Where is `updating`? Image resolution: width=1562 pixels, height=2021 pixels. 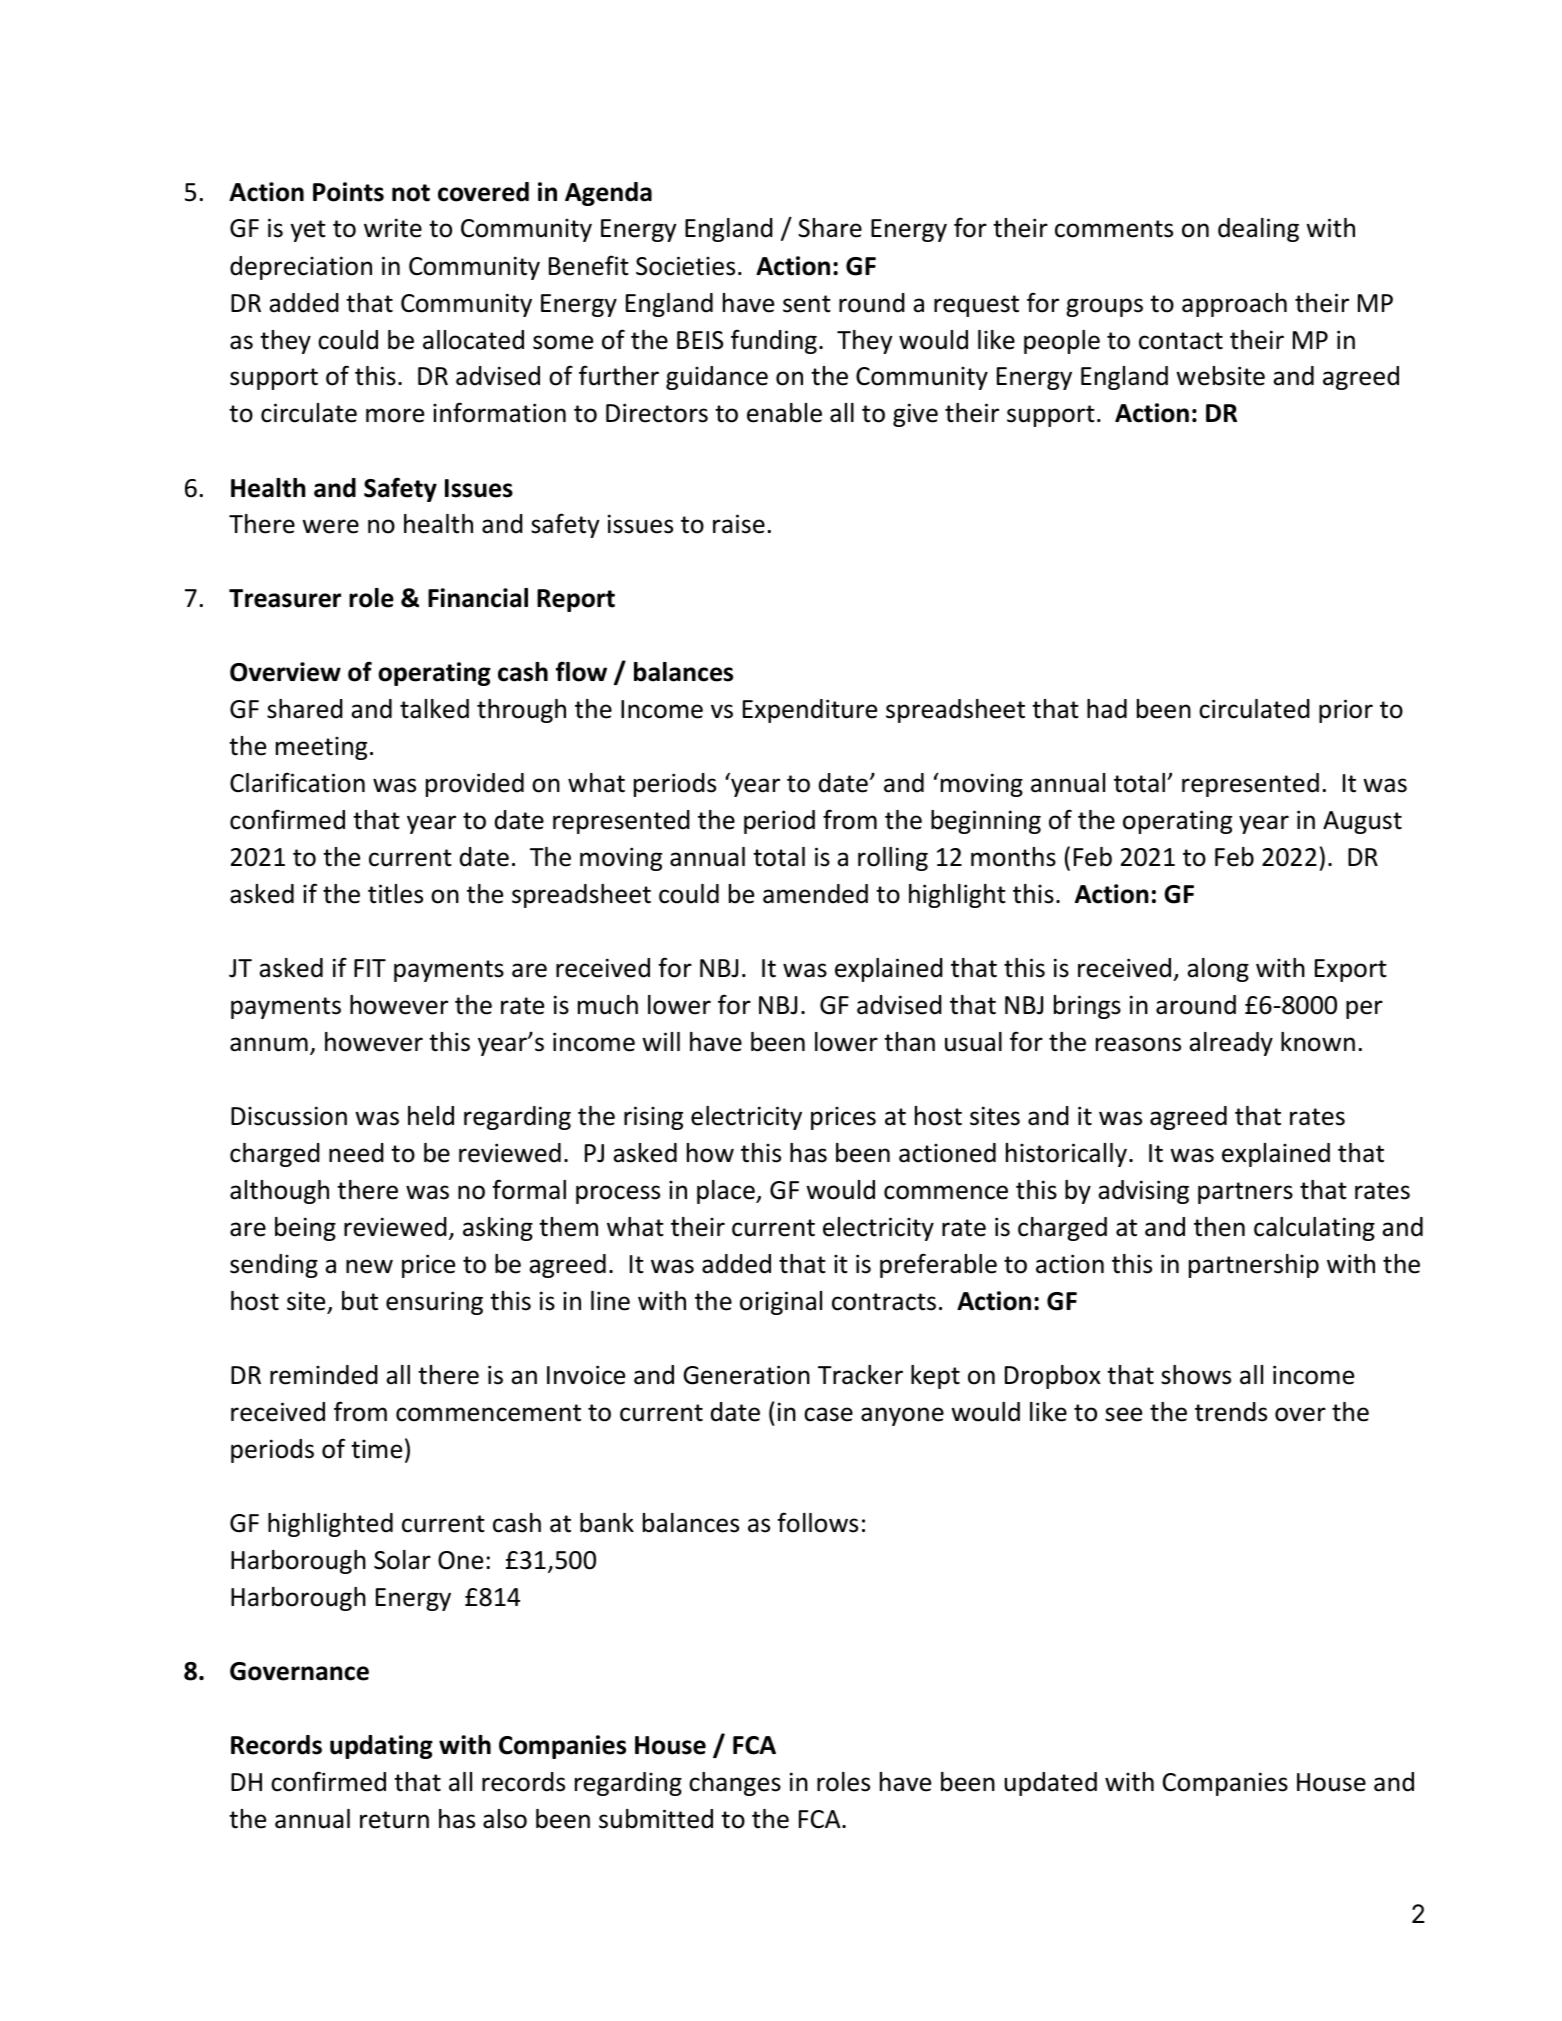
updating is located at coordinates (381, 1747).
